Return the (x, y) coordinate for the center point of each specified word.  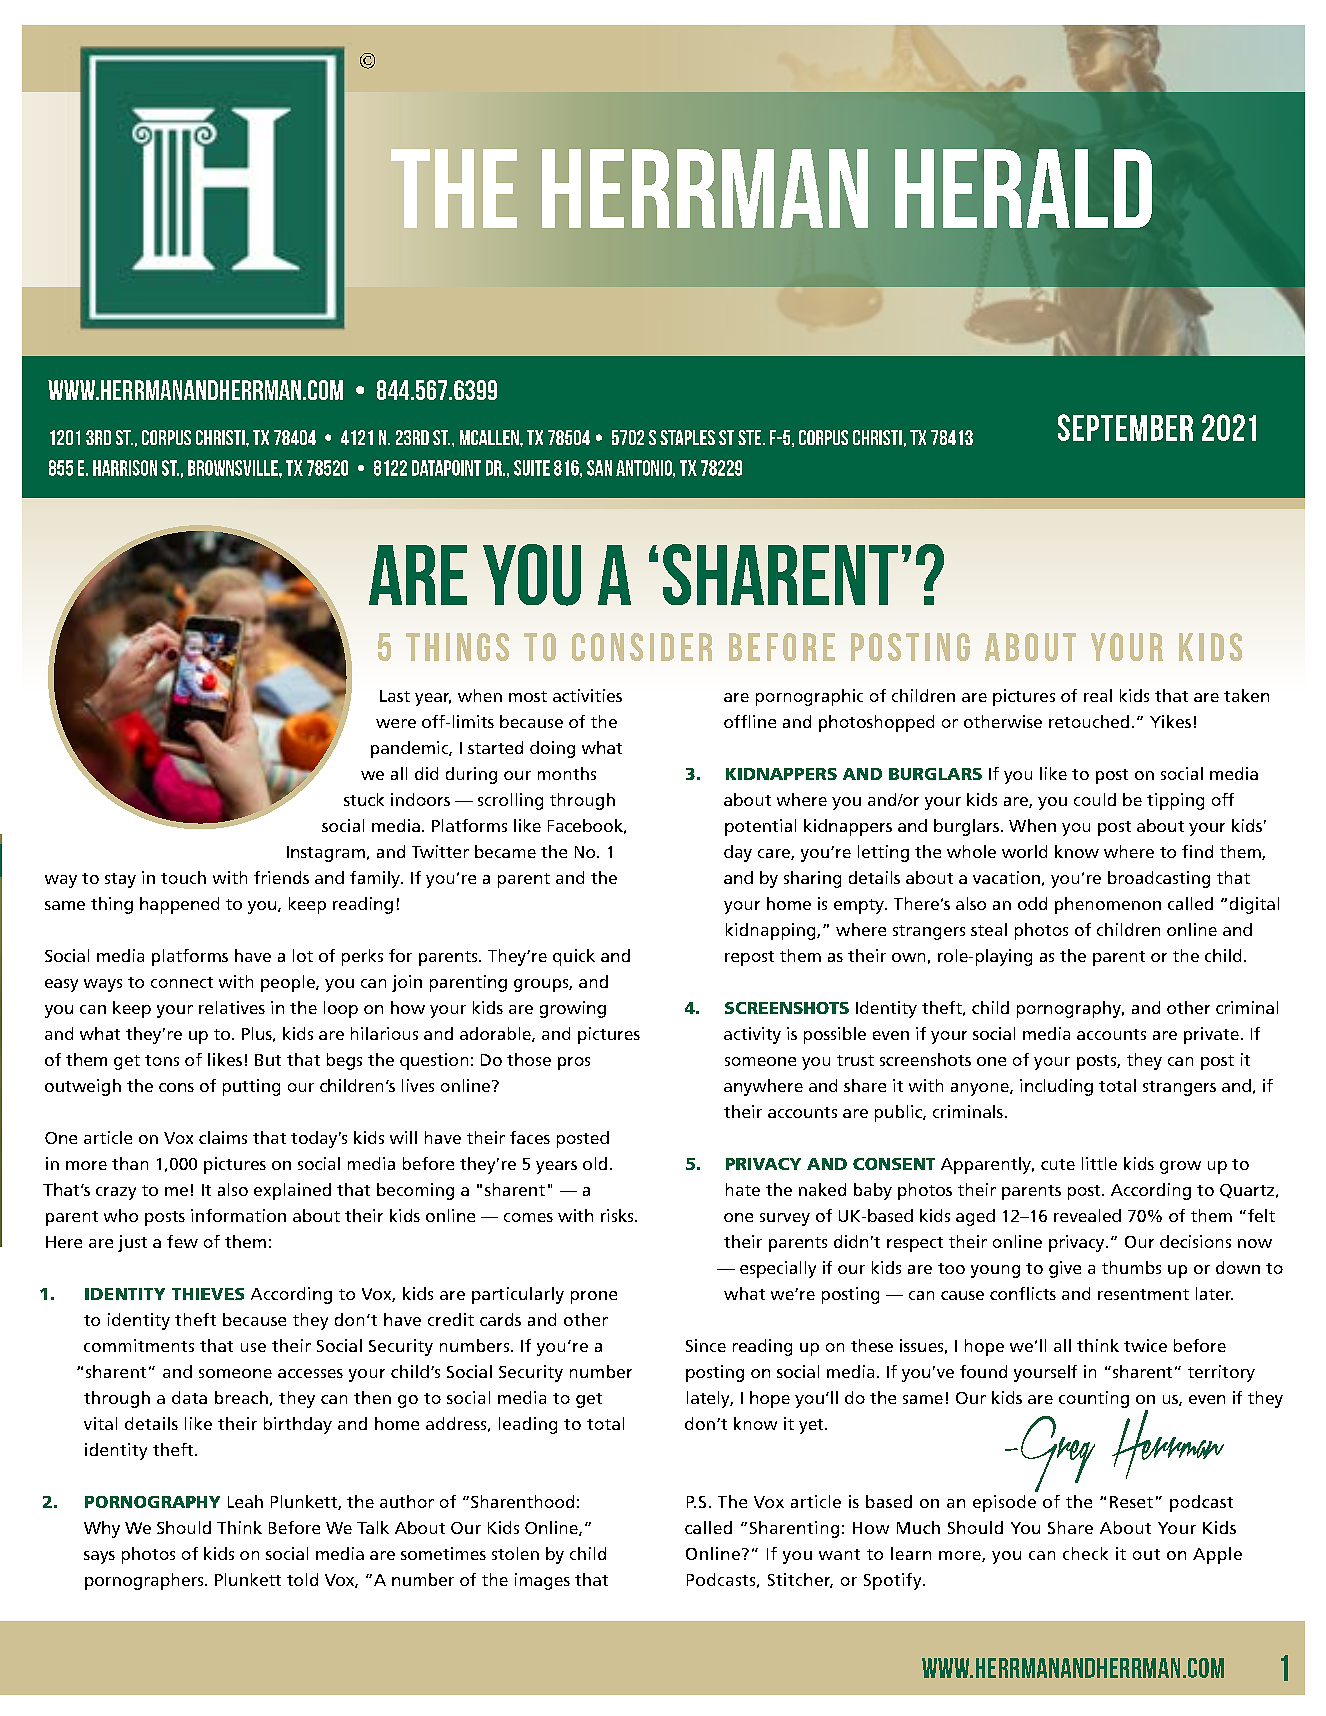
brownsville (234, 468)
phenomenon (1108, 905)
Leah (245, 1501)
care (775, 854)
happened (179, 905)
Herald (1023, 188)
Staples (687, 437)
